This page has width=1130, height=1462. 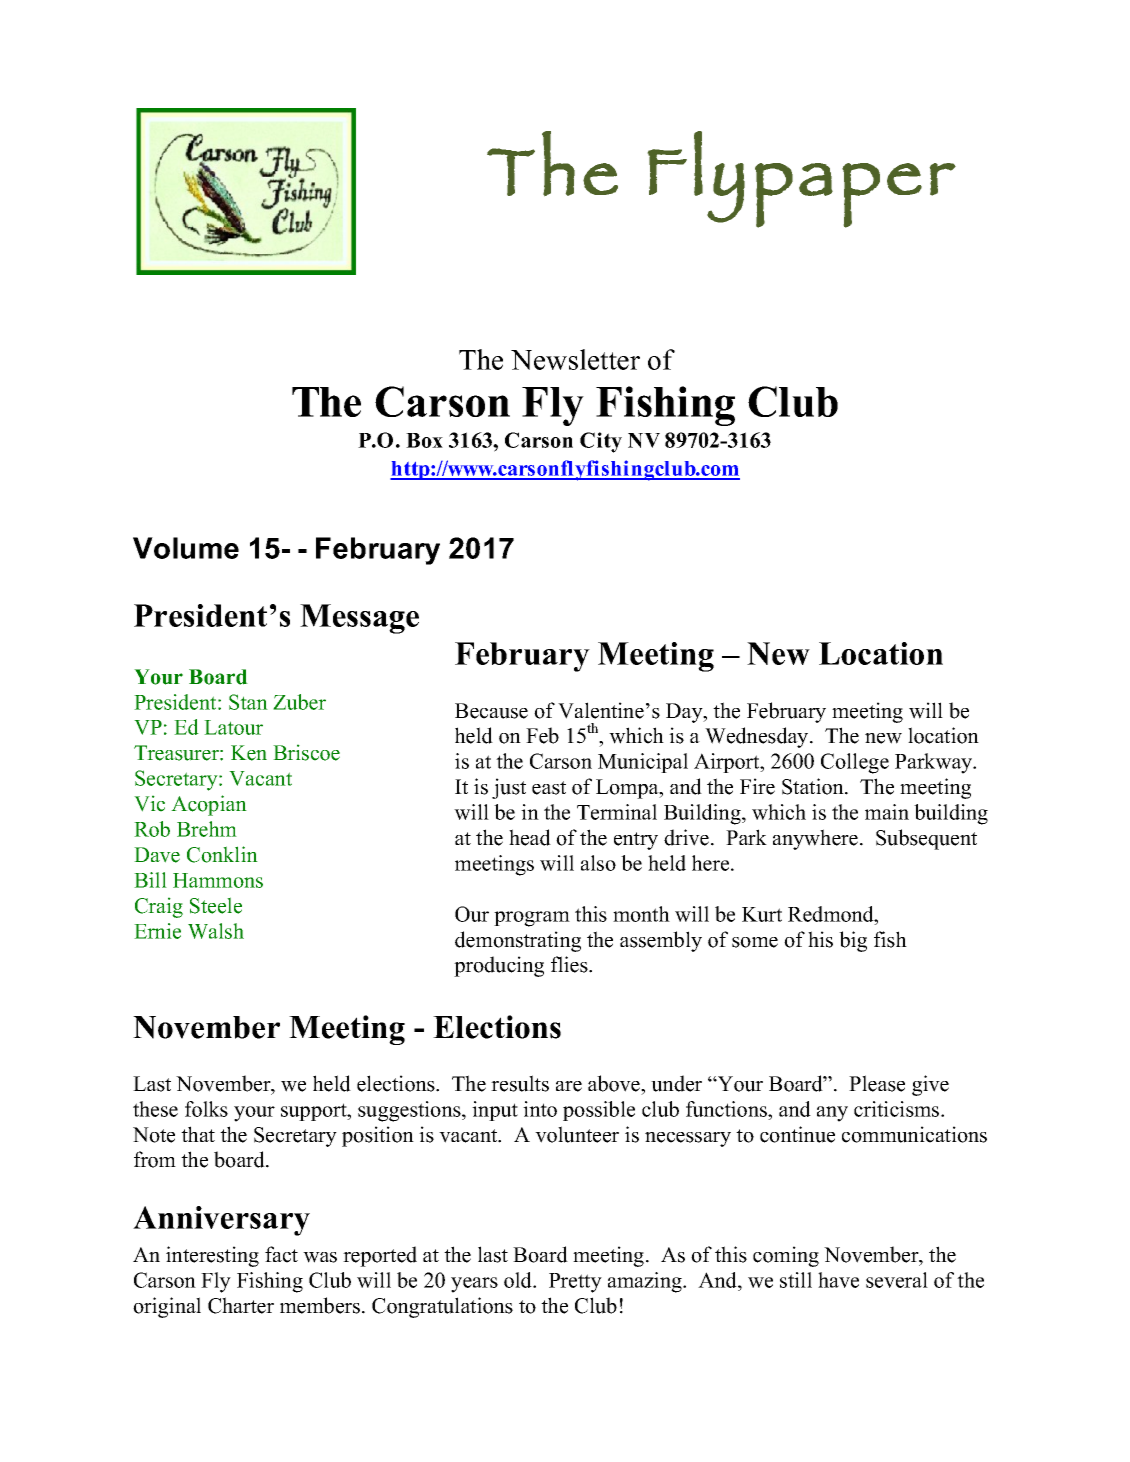 What do you see at coordinates (575, 359) in the page?
I see `Newsletter` at bounding box center [575, 359].
